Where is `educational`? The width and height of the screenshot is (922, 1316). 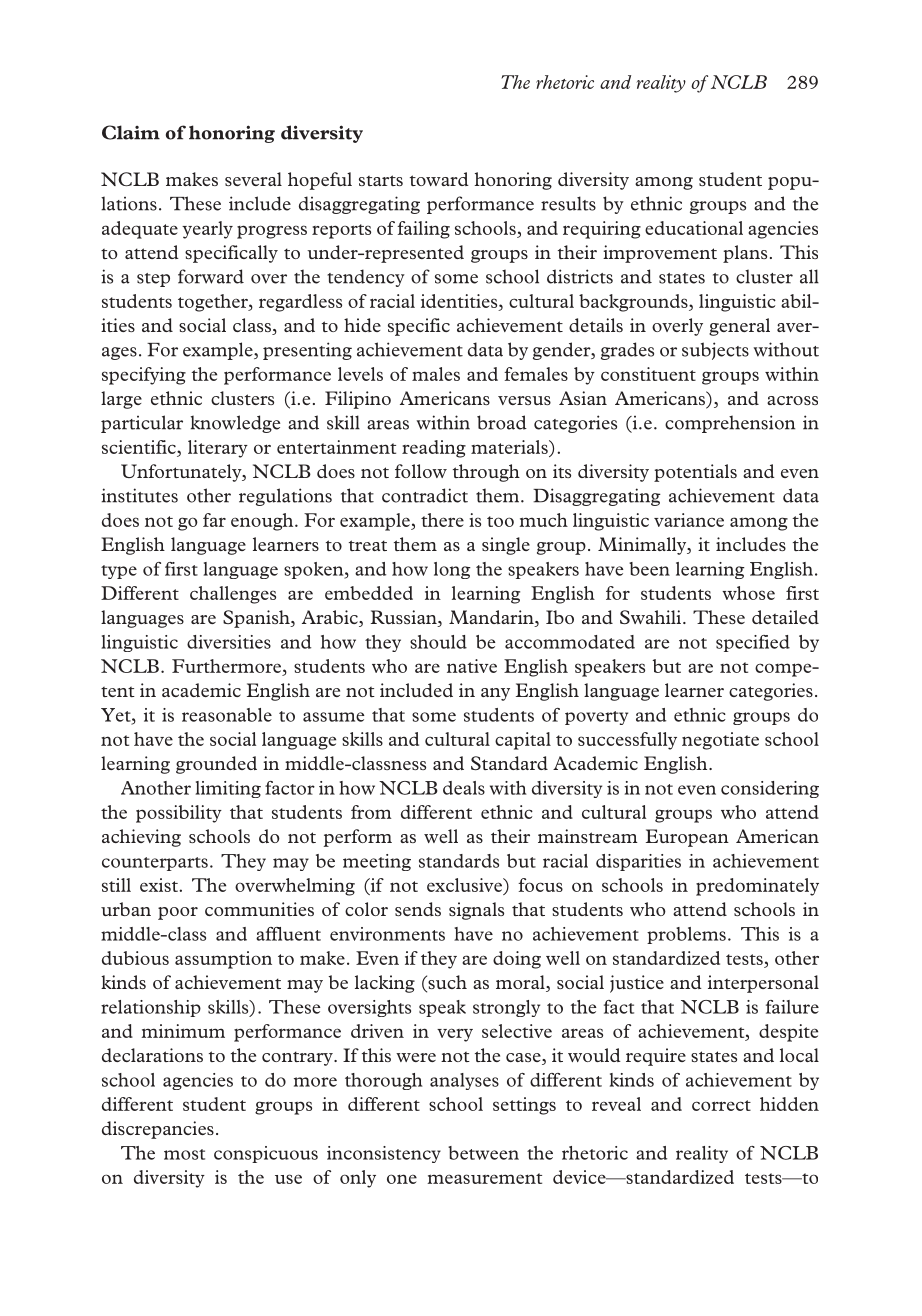 educational is located at coordinates (694, 228).
